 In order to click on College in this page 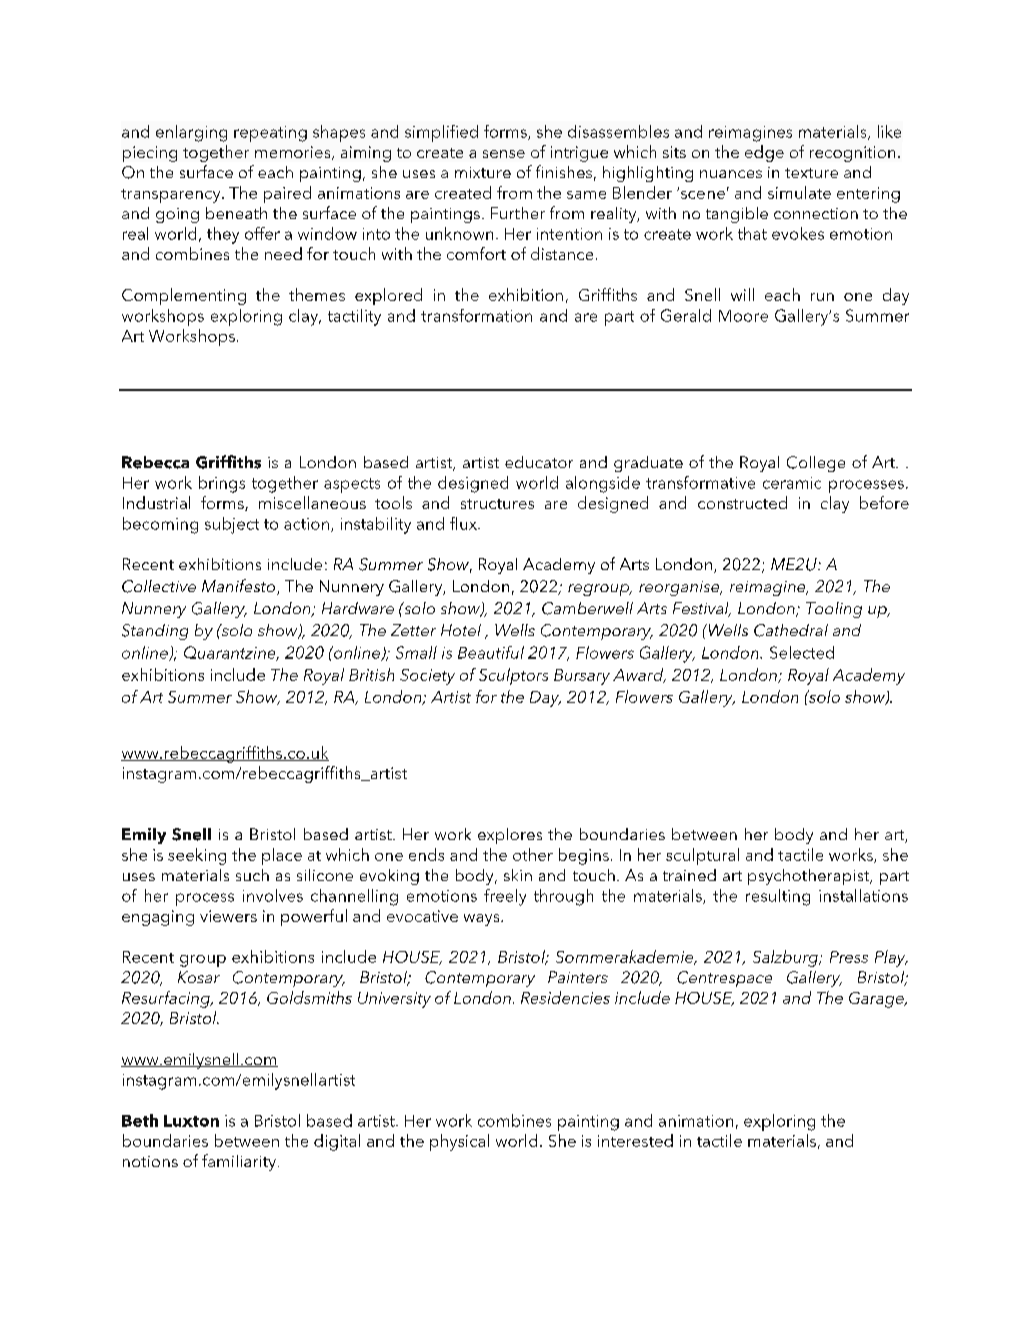, I will do `click(816, 464)`.
